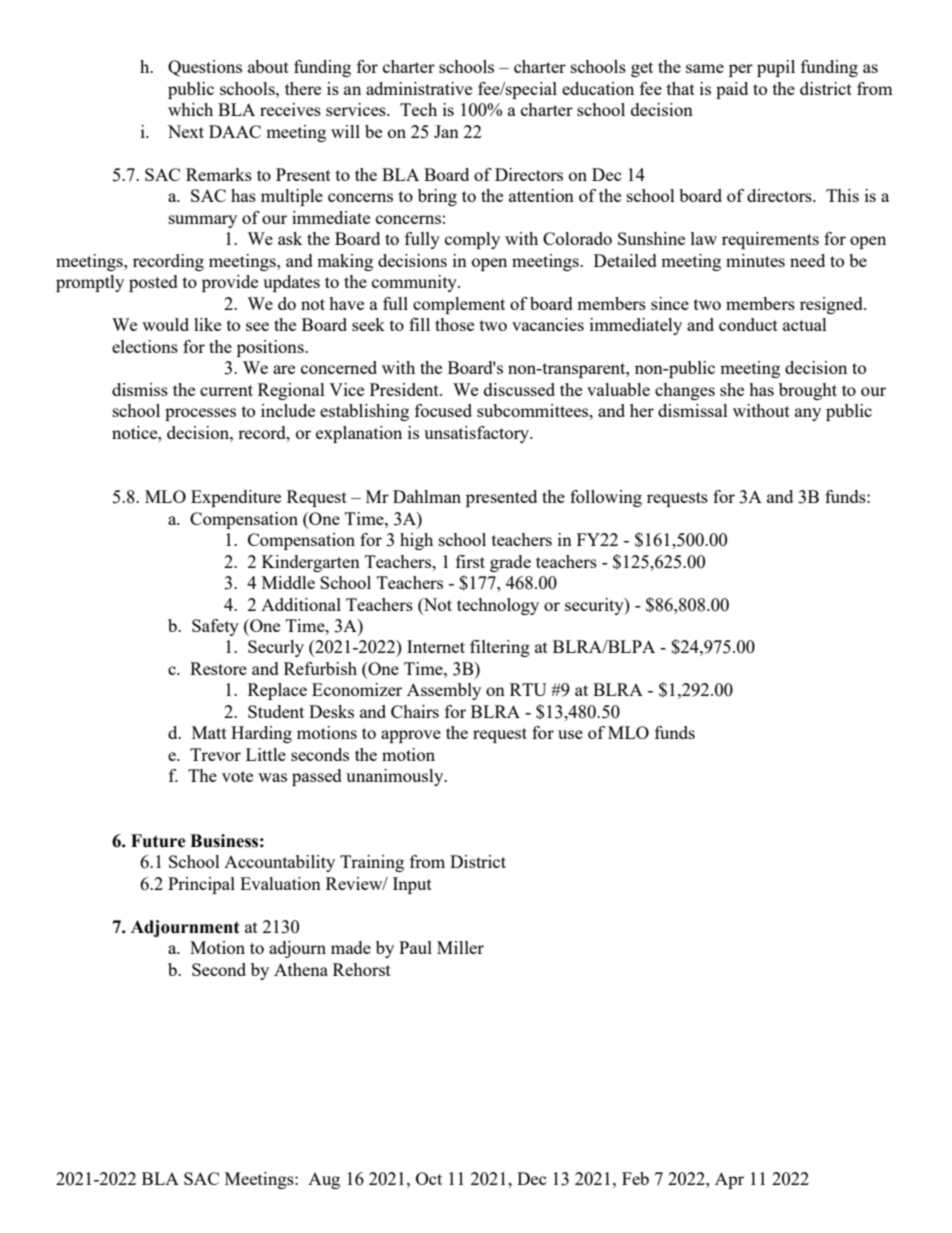  Describe the element at coordinates (190, 109) in the image. I see `which` at that location.
